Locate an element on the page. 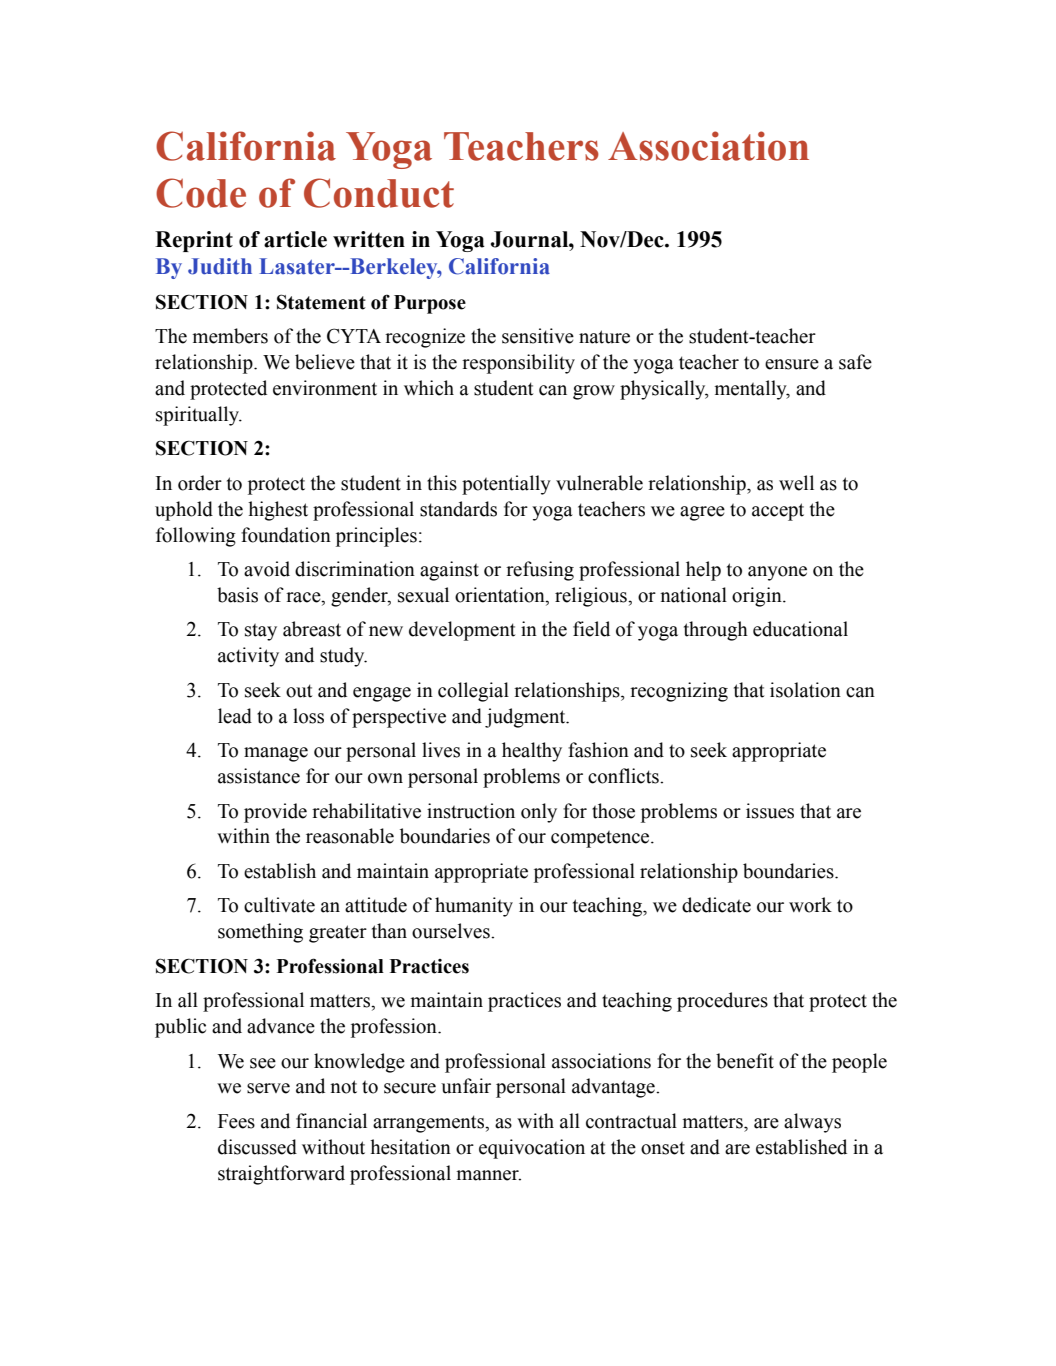 This image has width=1056, height=1366. orientation is located at coordinates (501, 596).
